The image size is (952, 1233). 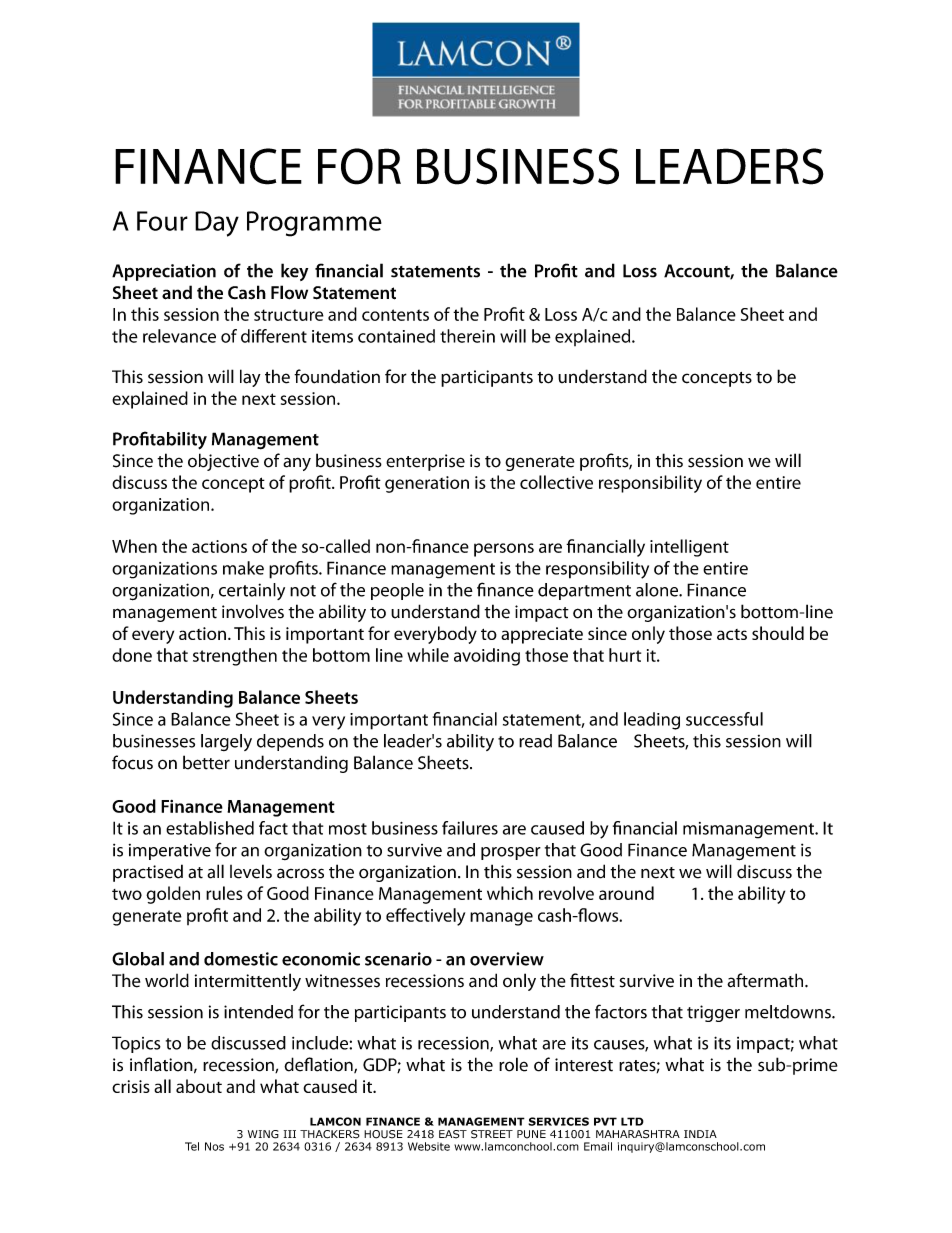 I want to click on Day, so click(x=217, y=224).
